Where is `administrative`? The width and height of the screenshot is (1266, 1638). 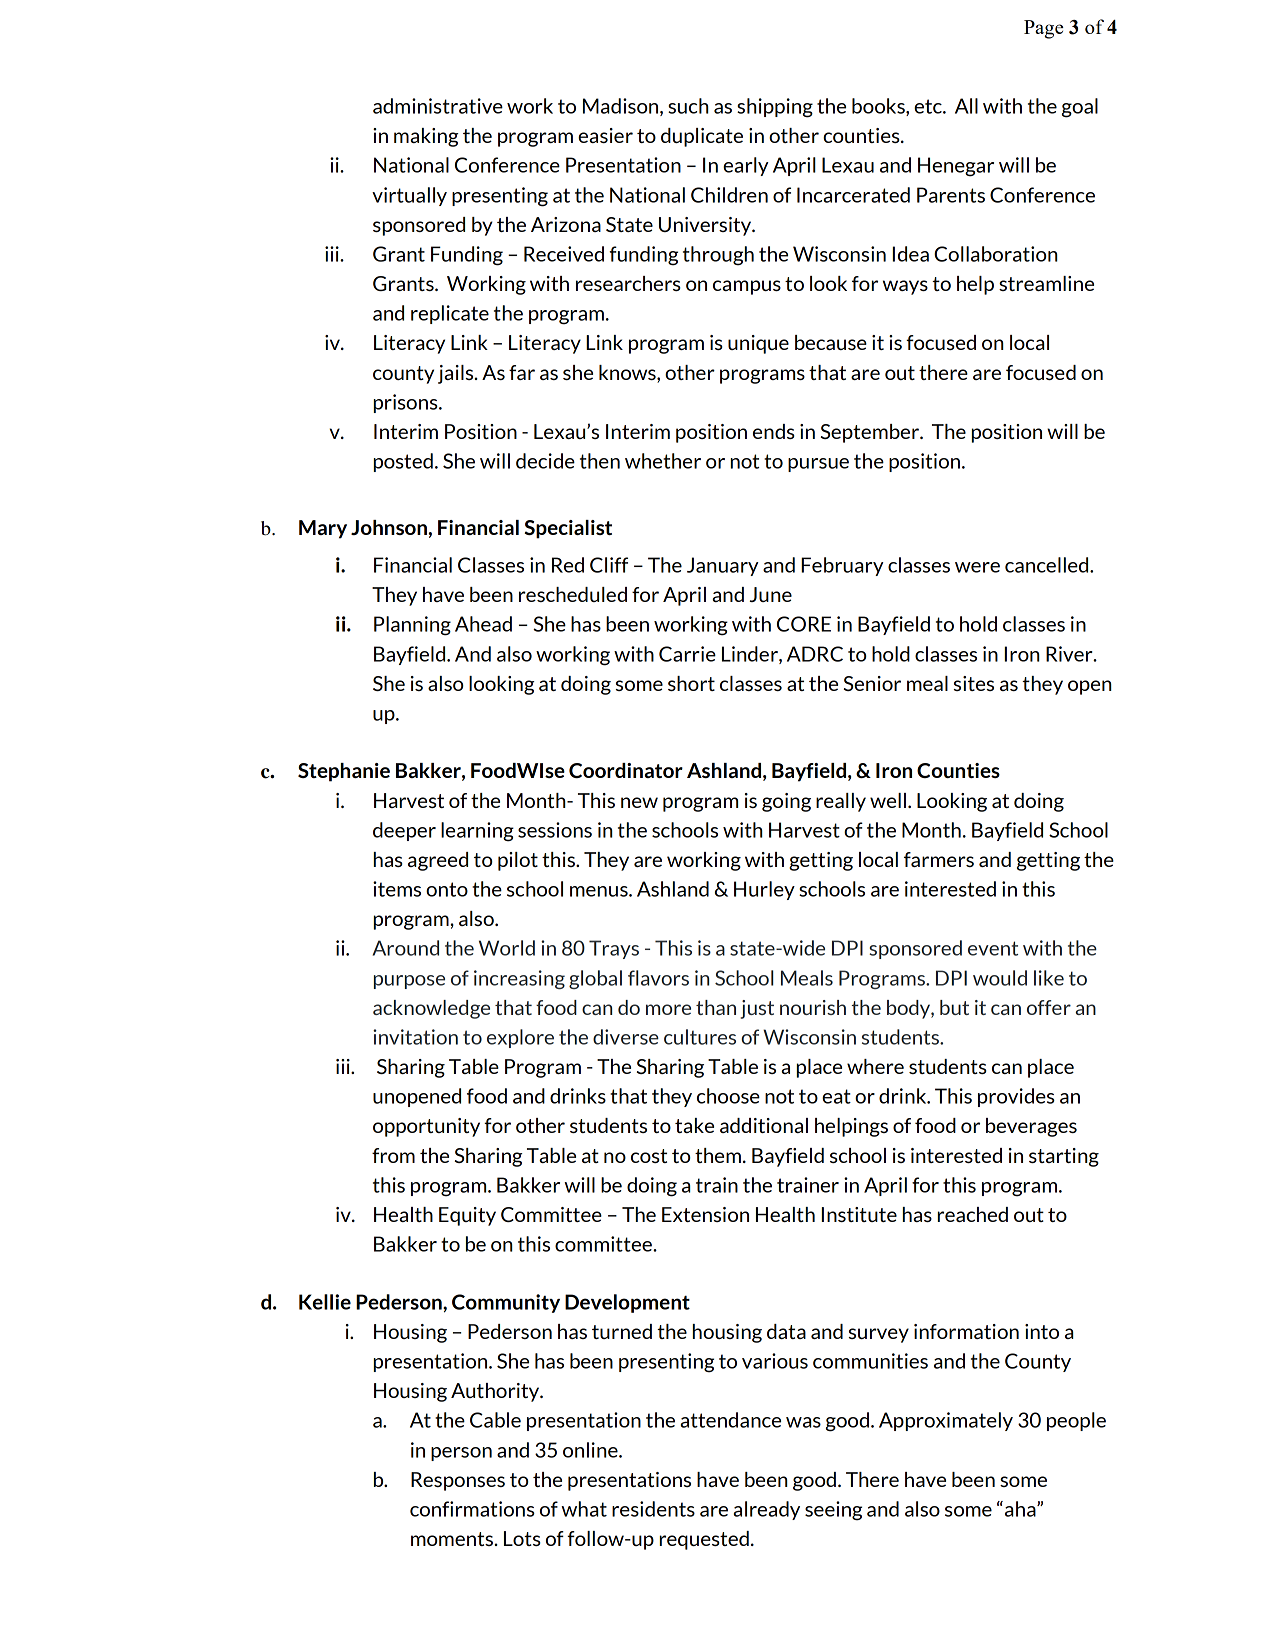
administrative is located at coordinates (438, 106).
